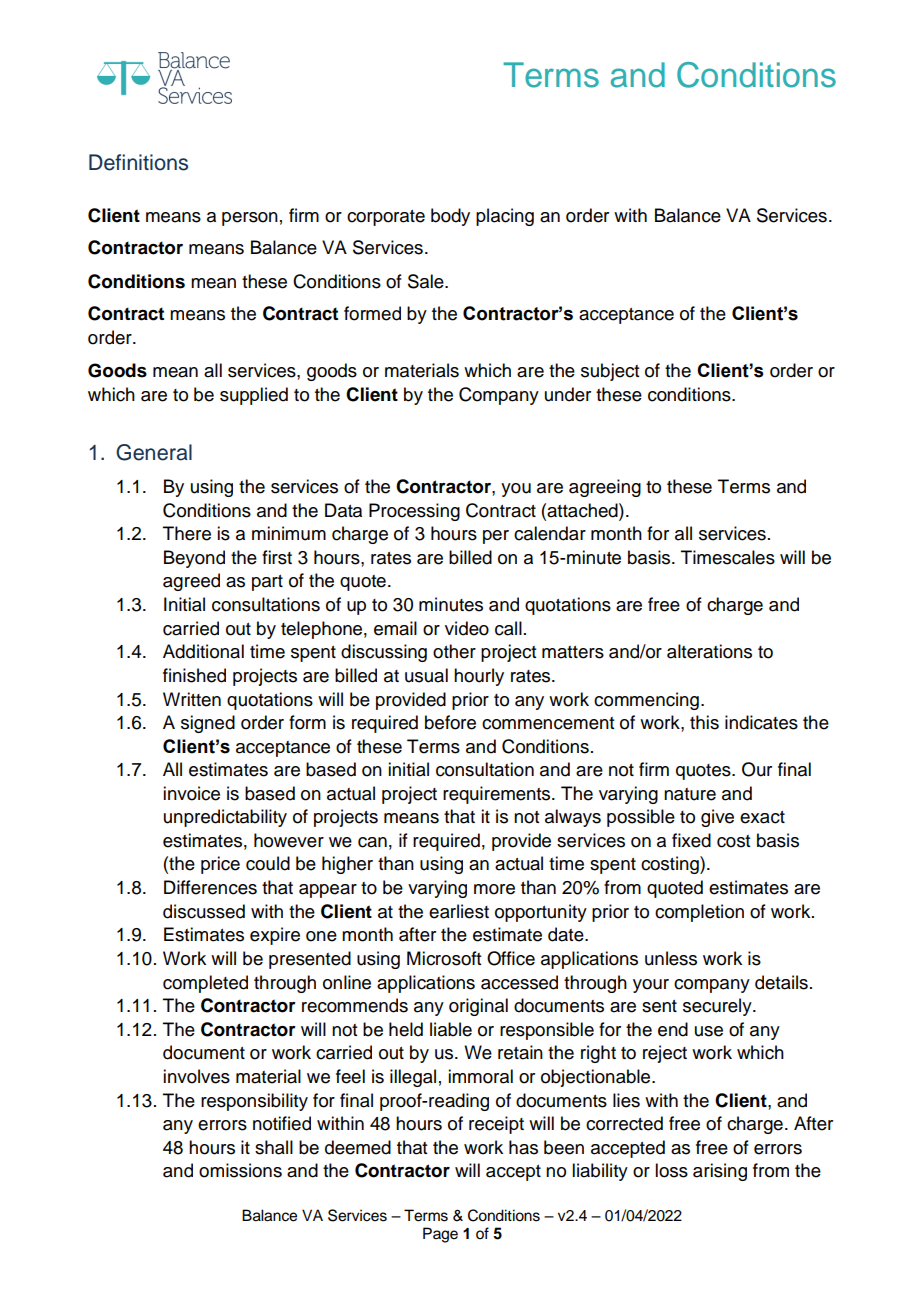  I want to click on more, so click(494, 889).
